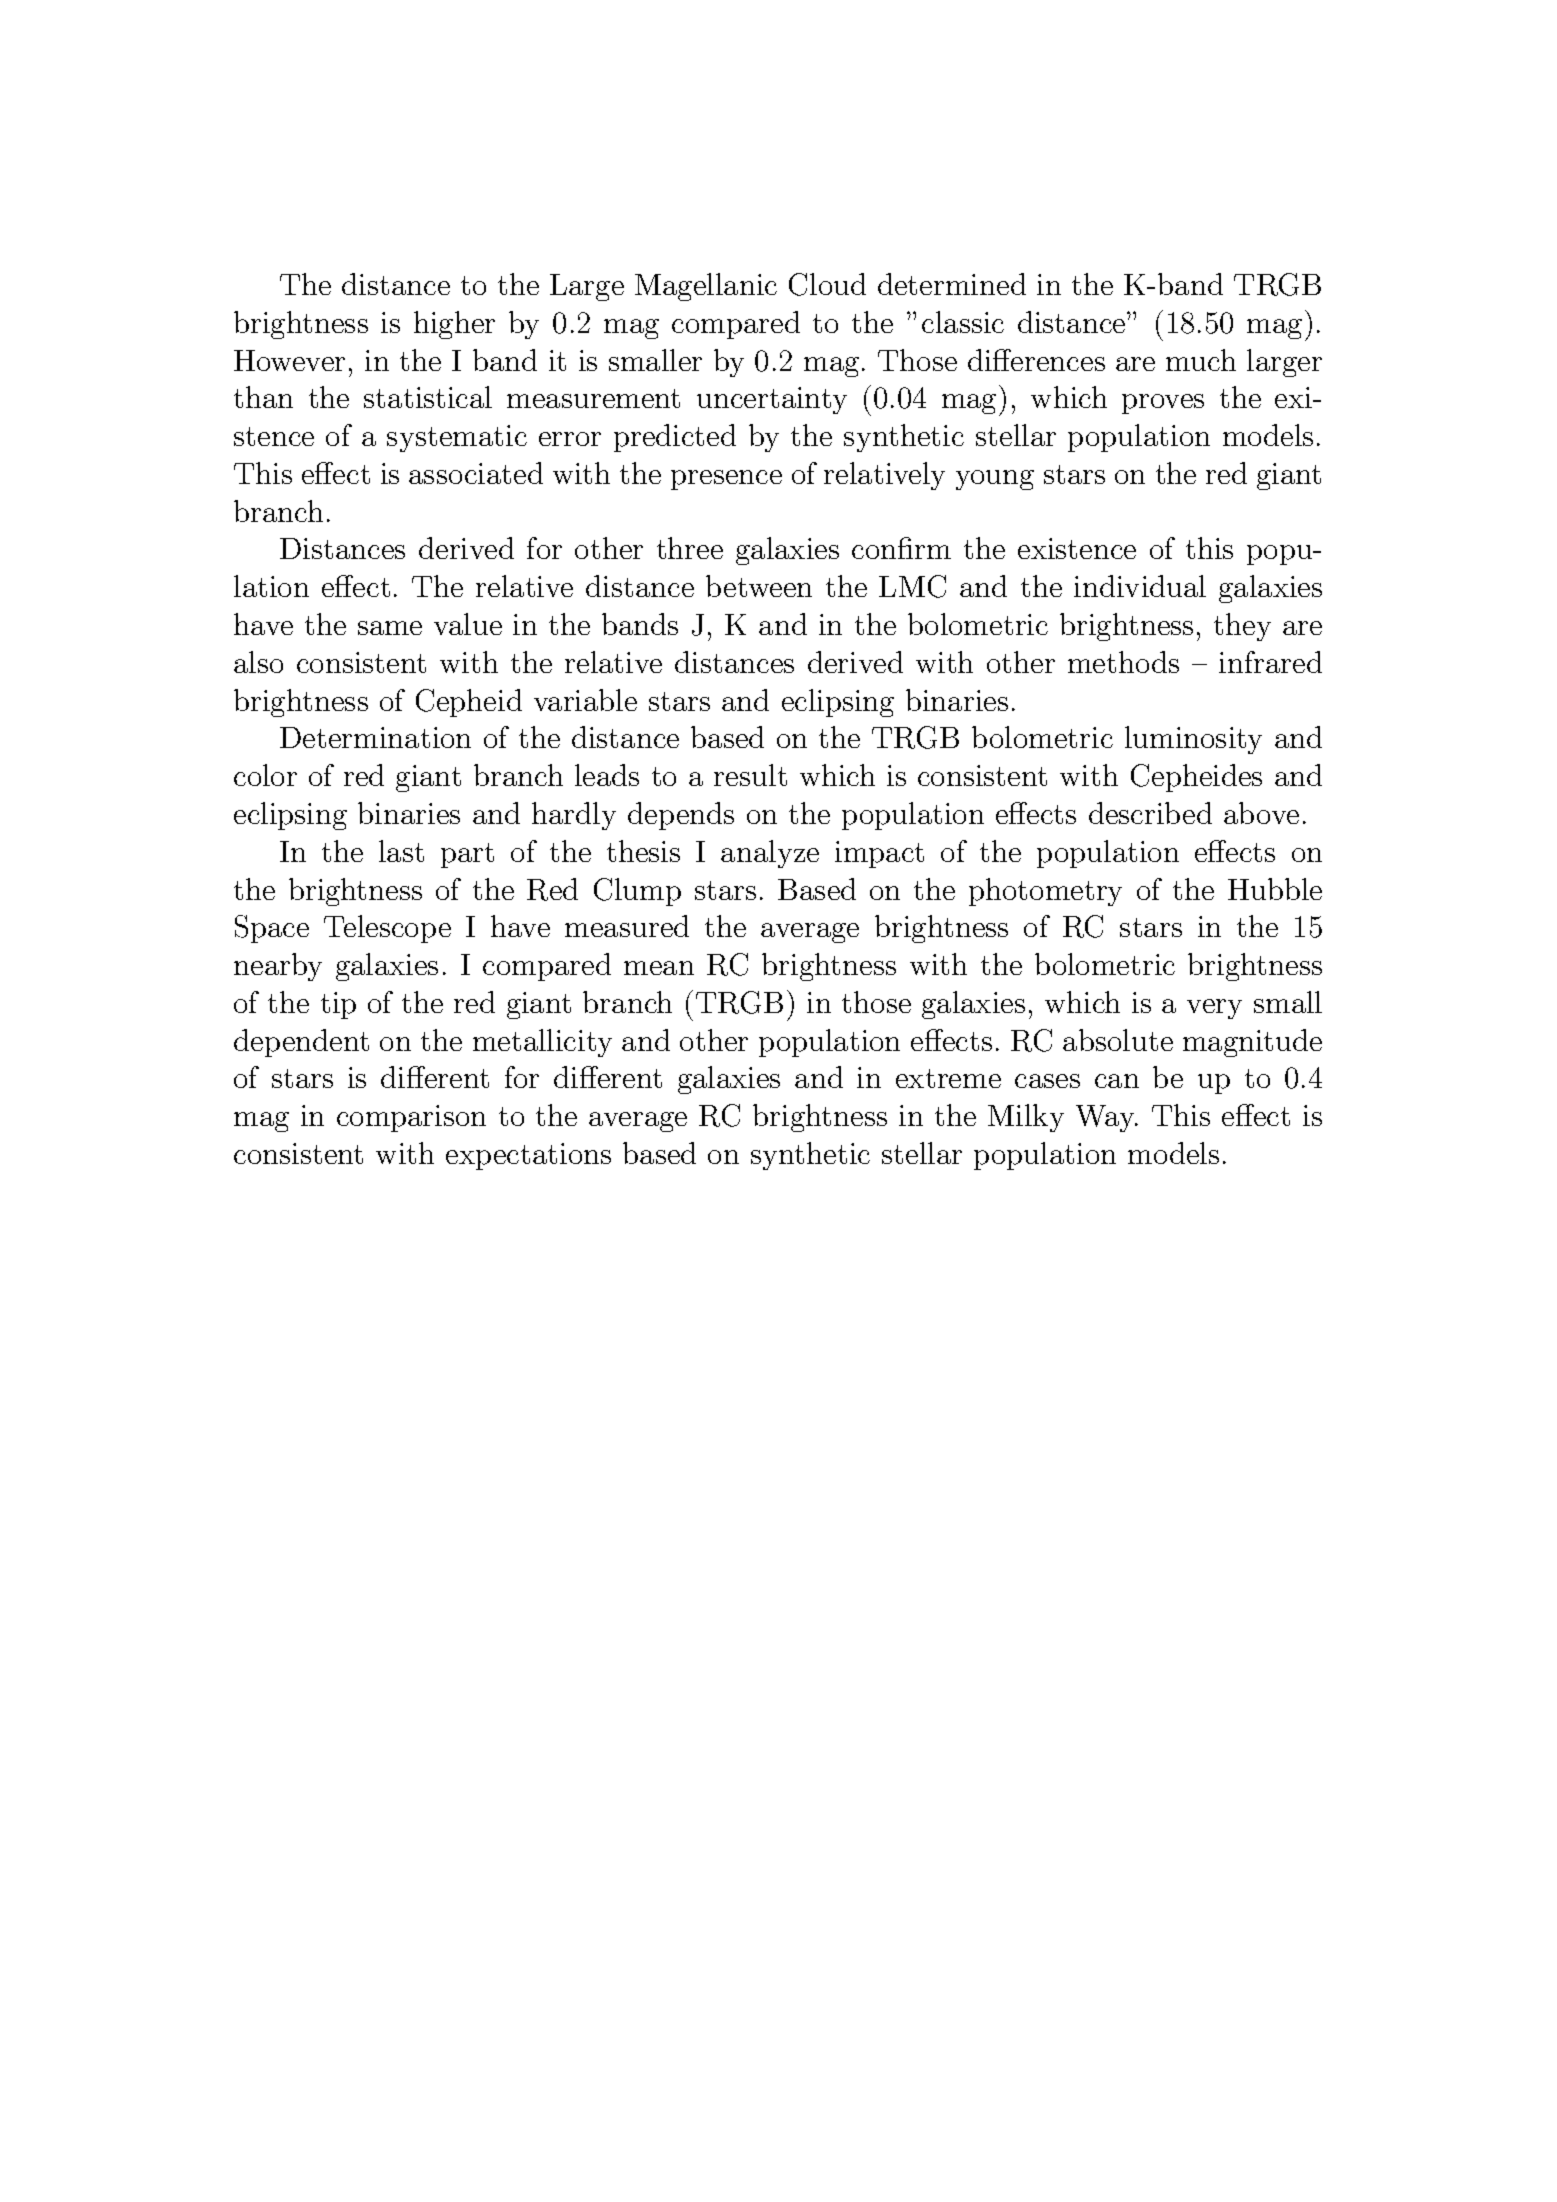  Describe the element at coordinates (706, 287) in the screenshot. I see `Magellanic` at that location.
